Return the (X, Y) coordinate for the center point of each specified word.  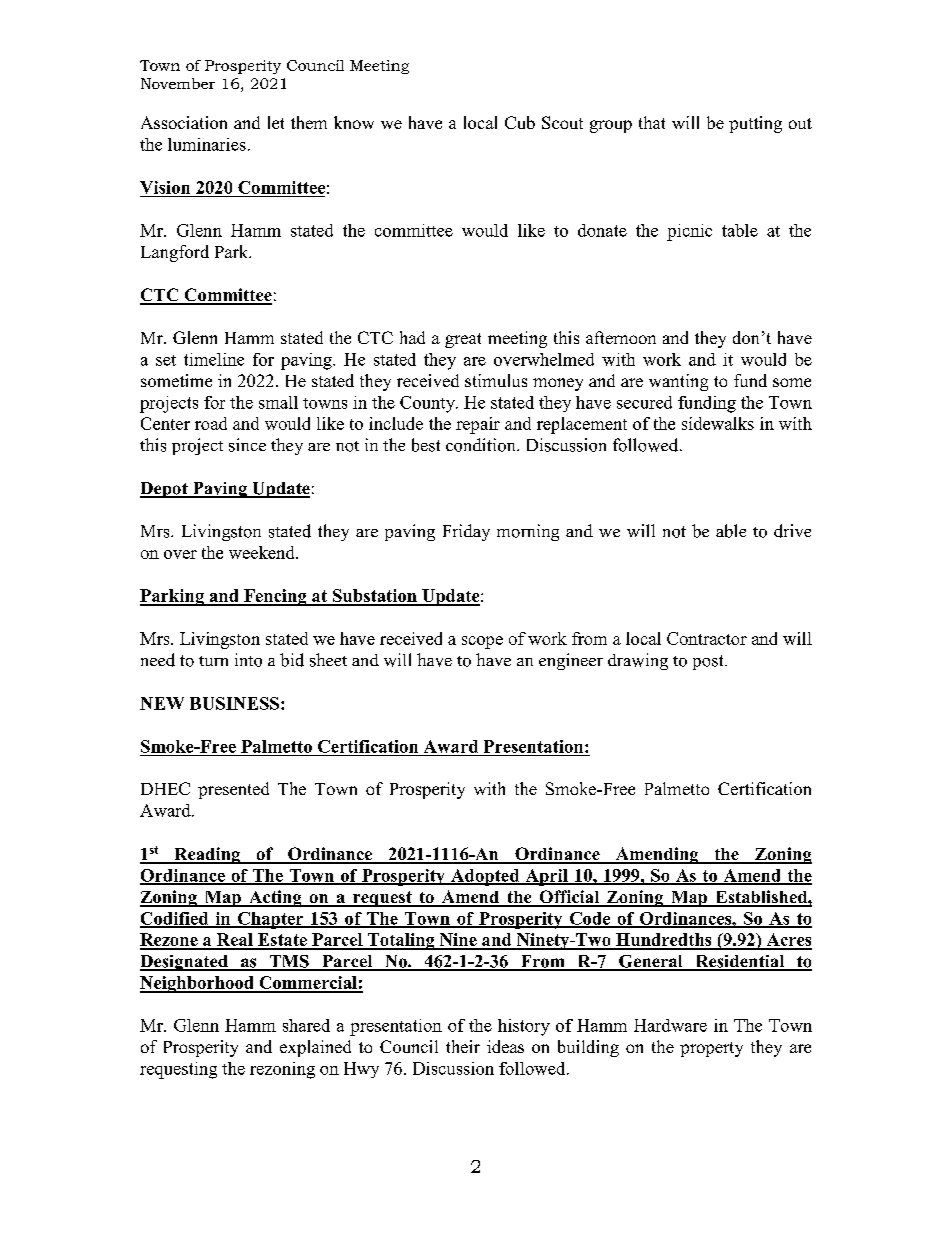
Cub (520, 122)
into (248, 660)
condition (482, 445)
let (276, 122)
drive (792, 531)
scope (482, 642)
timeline (214, 359)
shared (306, 1025)
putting (755, 124)
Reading (207, 855)
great (463, 340)
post (709, 662)
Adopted (485, 877)
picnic (689, 232)
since (247, 445)
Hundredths (664, 941)
